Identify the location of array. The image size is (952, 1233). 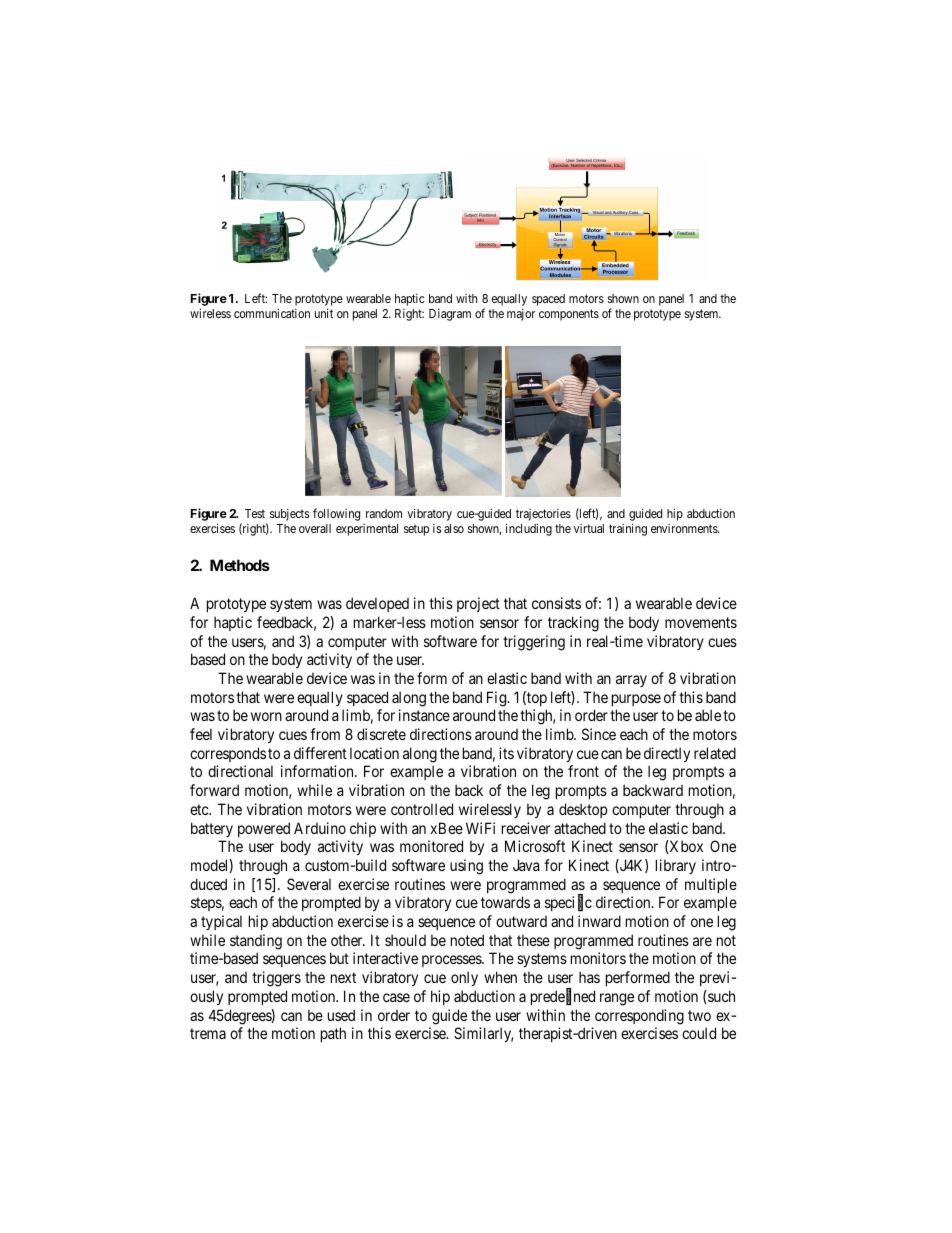
(631, 681).
